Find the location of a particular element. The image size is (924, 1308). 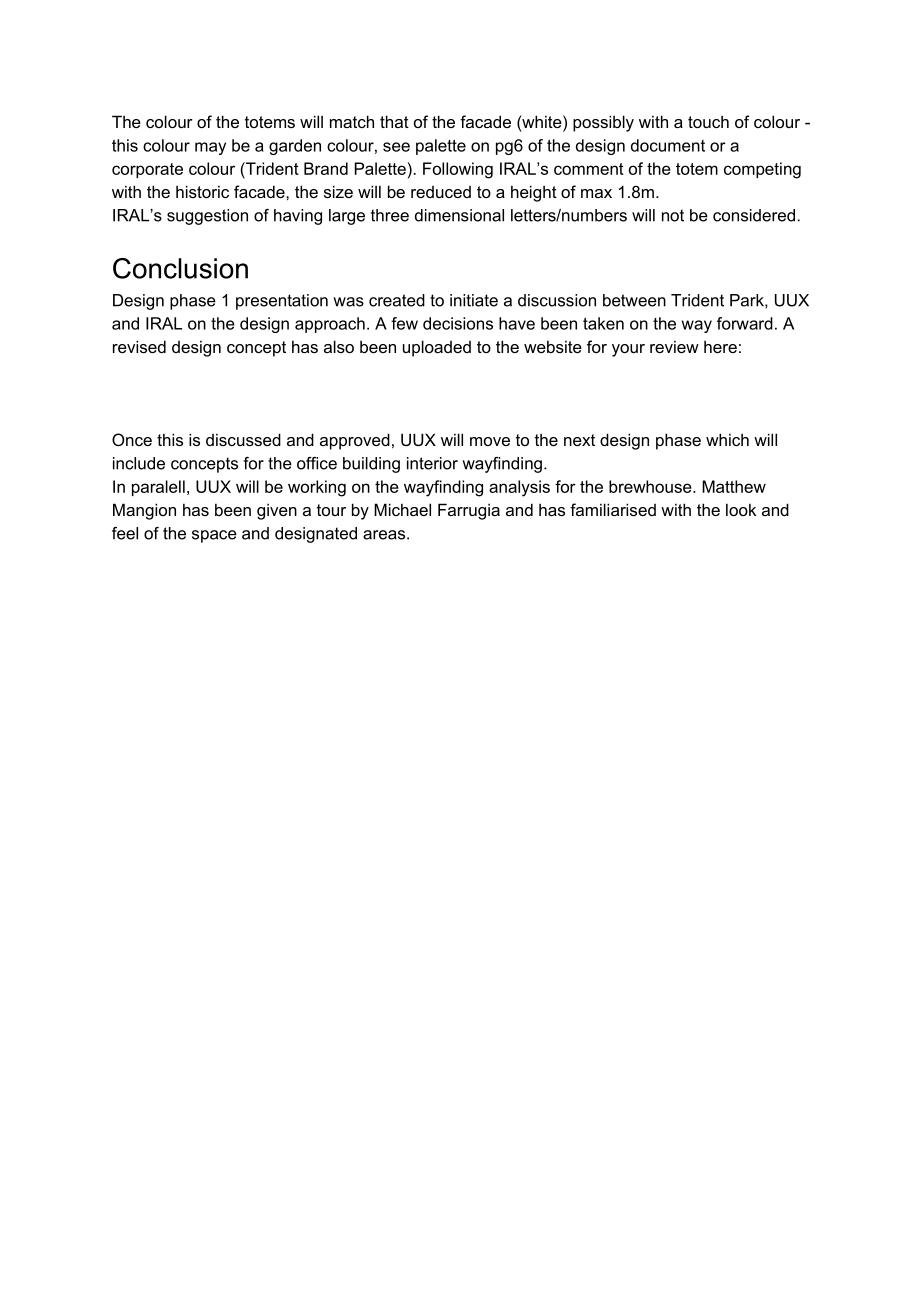

space is located at coordinates (214, 536).
